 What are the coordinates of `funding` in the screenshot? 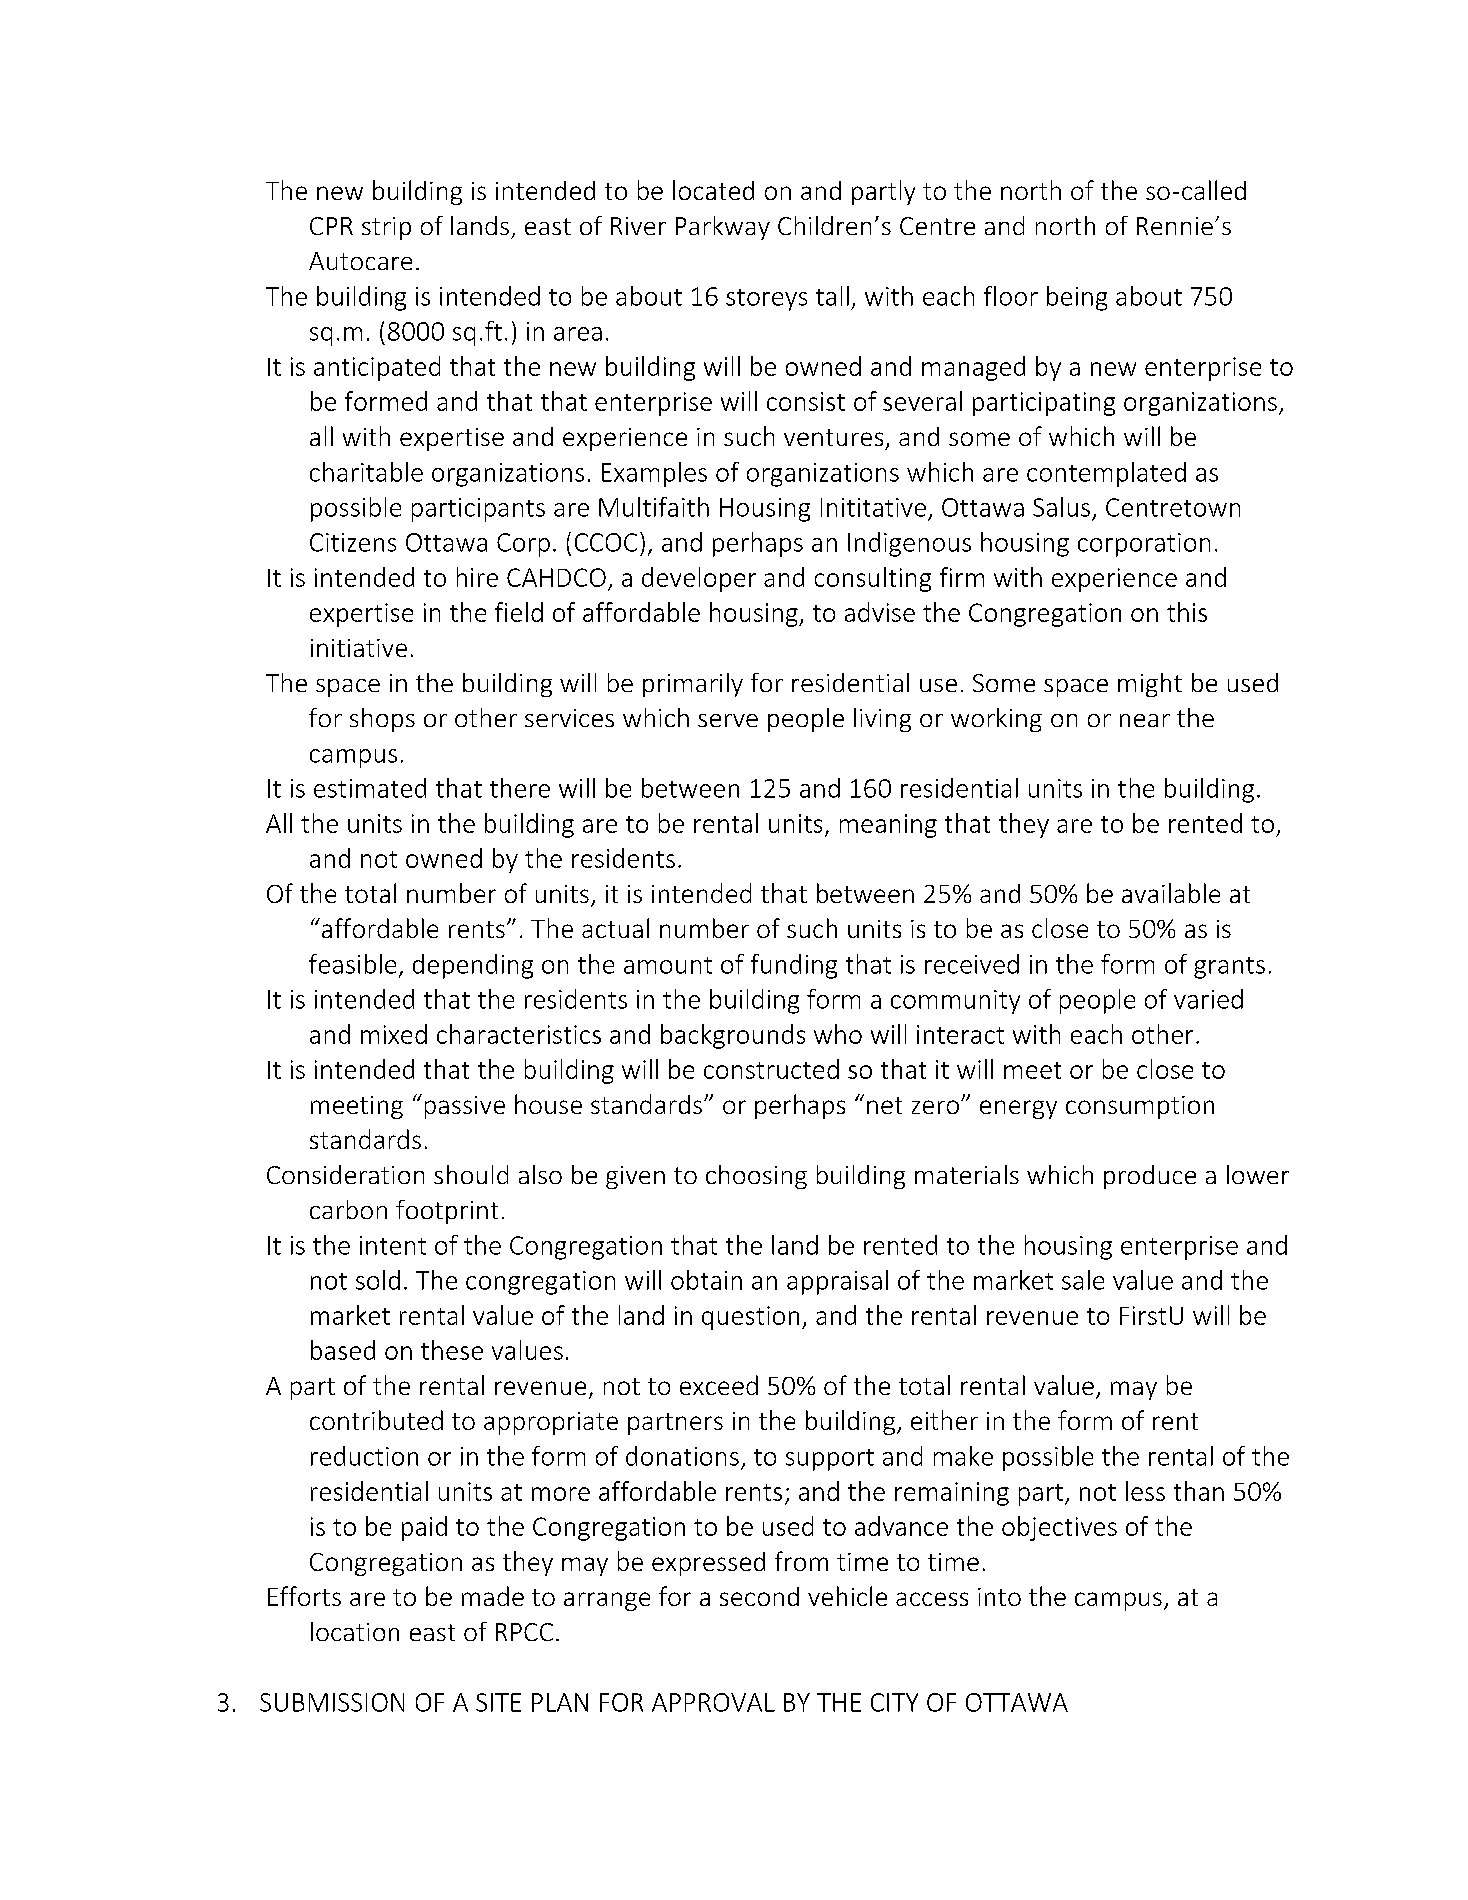 It's located at (794, 966).
